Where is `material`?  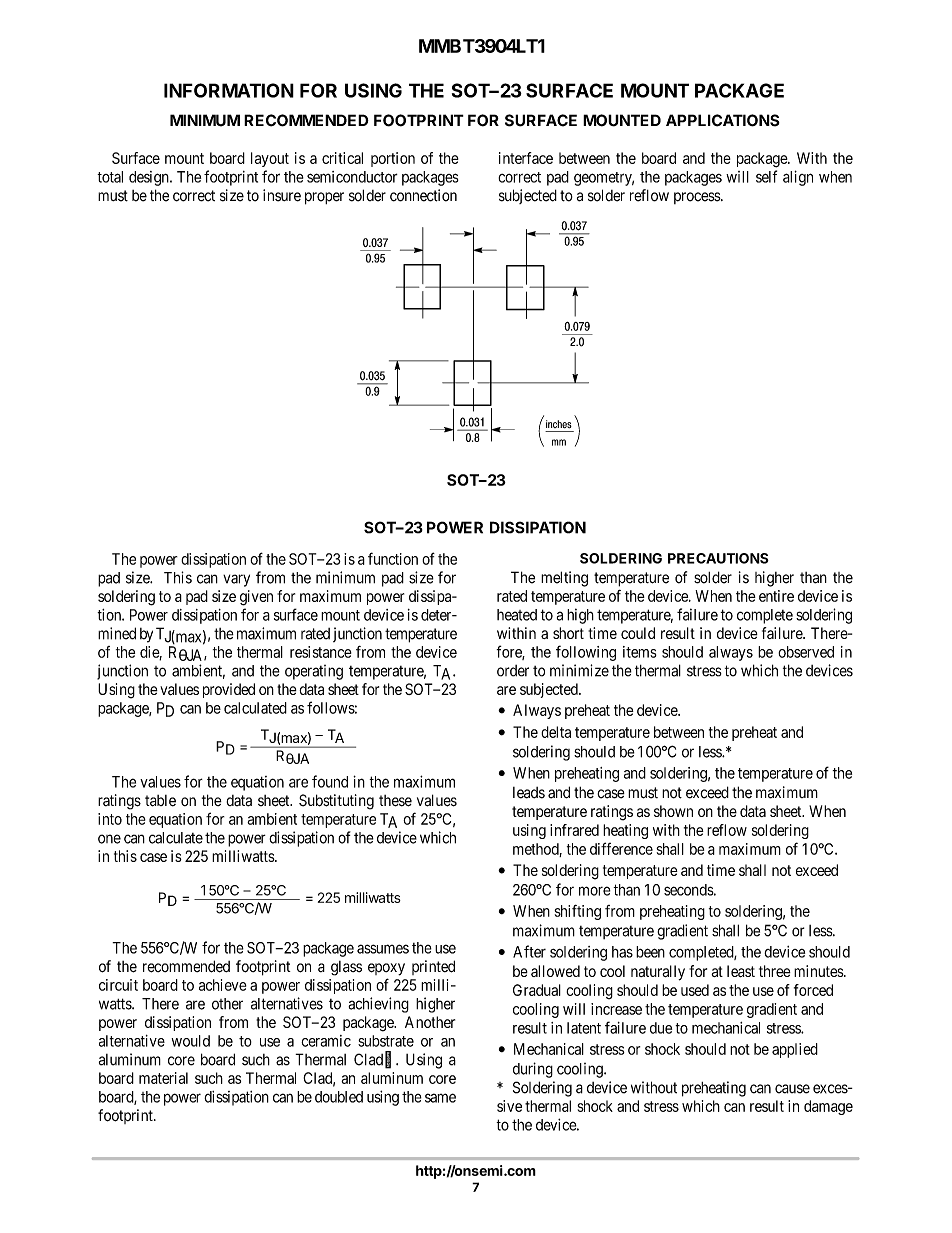
material is located at coordinates (163, 1078).
